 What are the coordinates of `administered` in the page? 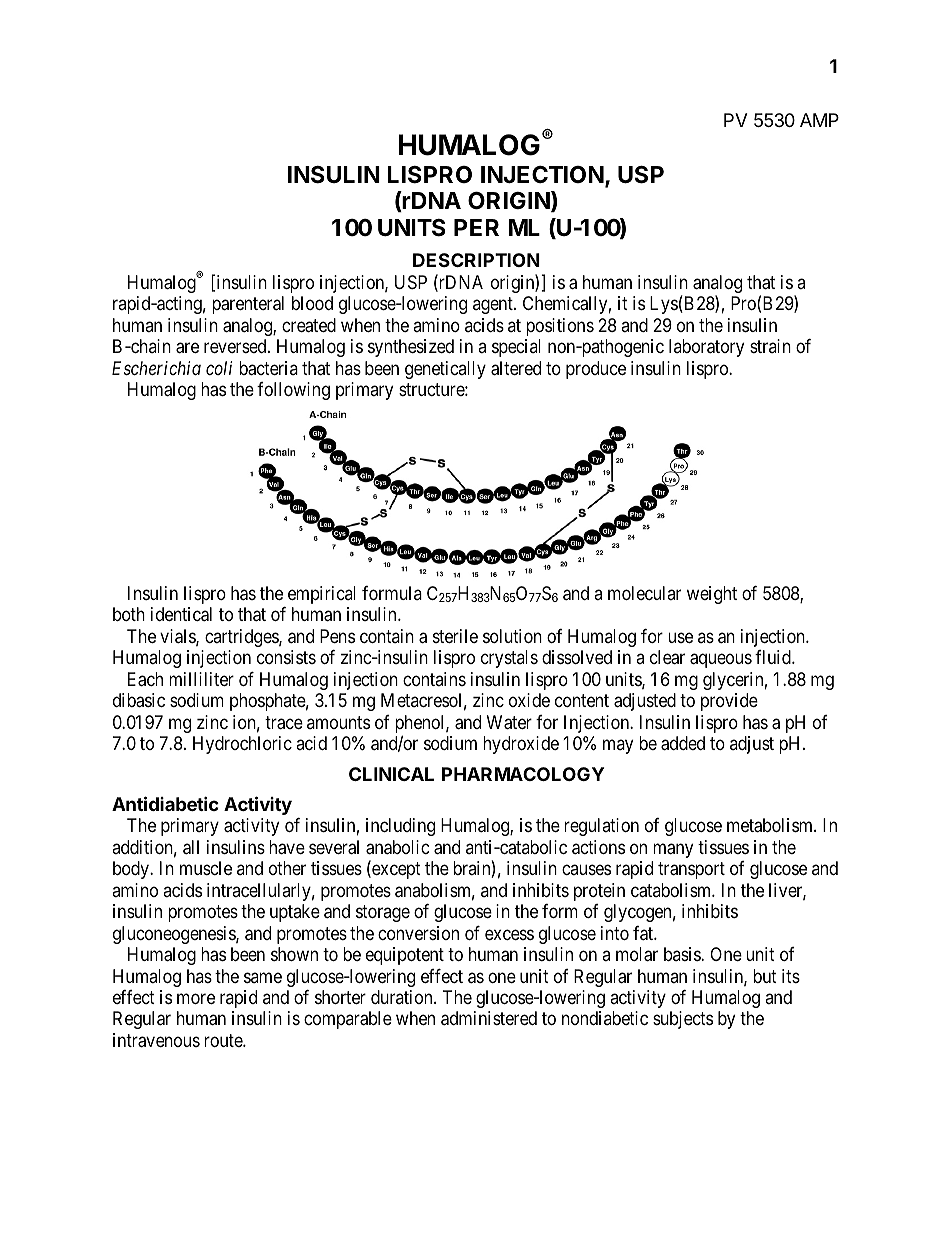 It's located at (489, 1018).
